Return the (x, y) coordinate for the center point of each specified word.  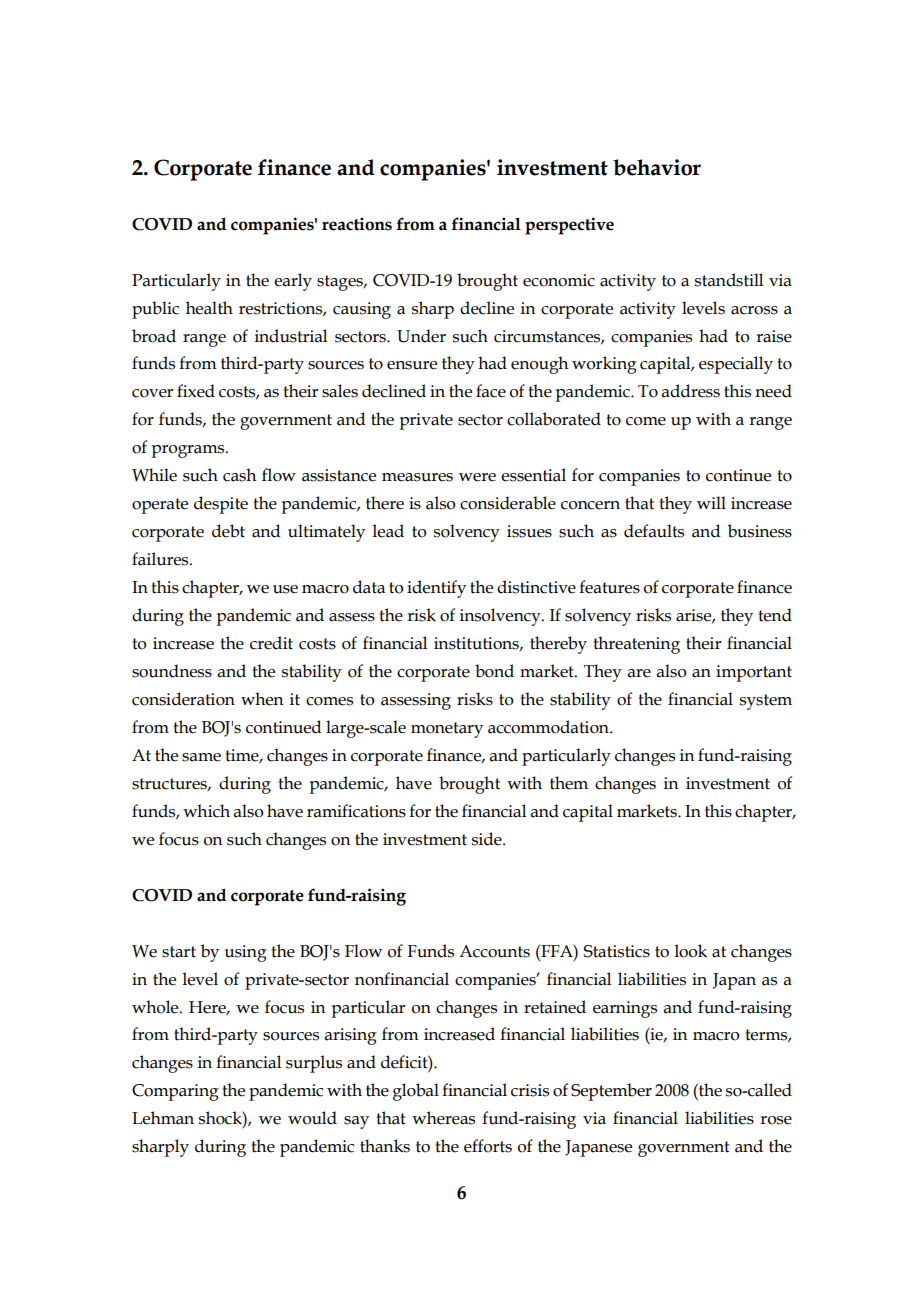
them (569, 783)
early (293, 282)
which (206, 811)
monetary (447, 730)
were (477, 477)
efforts (488, 1146)
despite (221, 505)
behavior (657, 167)
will (711, 502)
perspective (569, 226)
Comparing (175, 1092)
